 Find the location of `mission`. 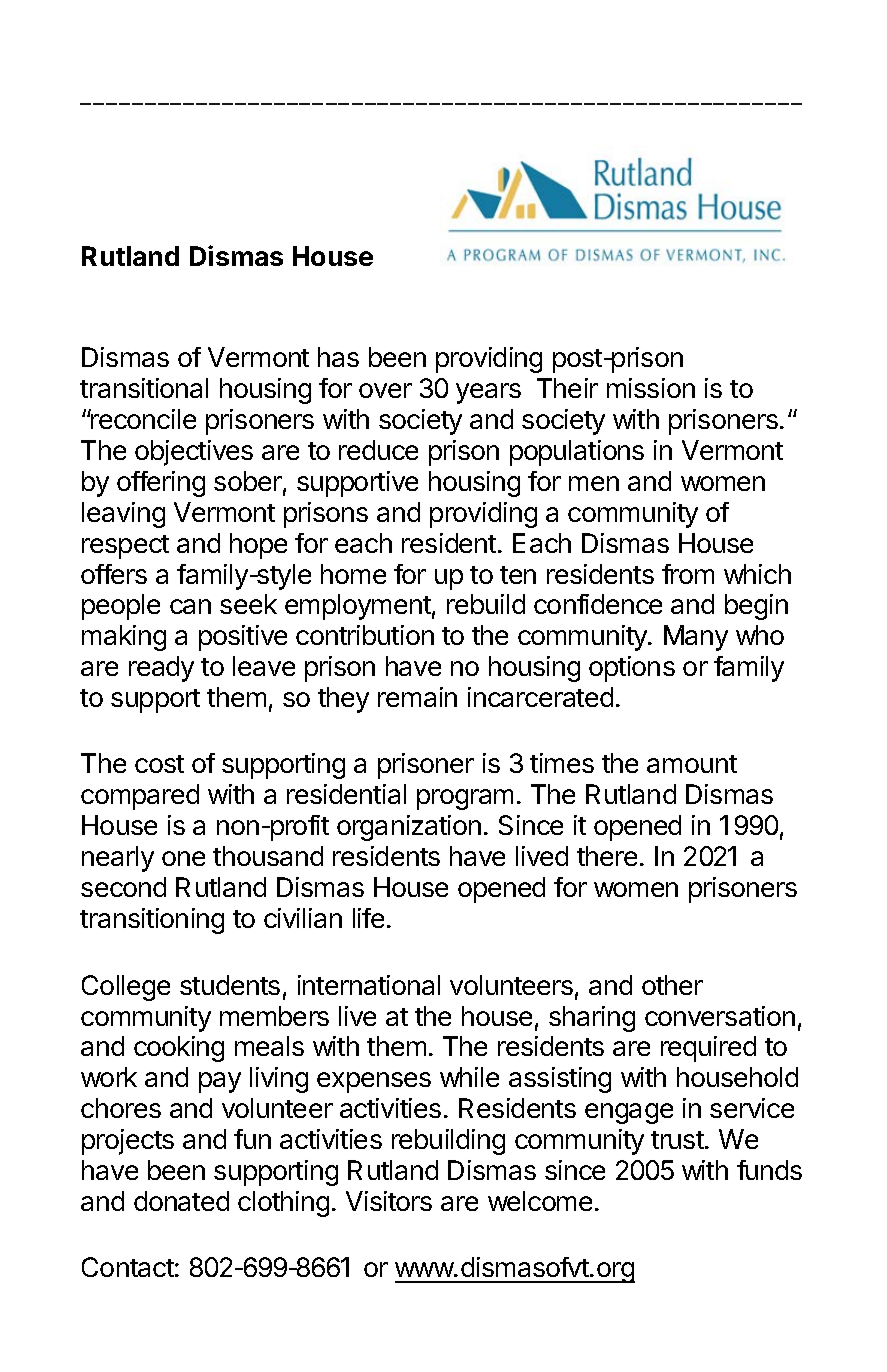

mission is located at coordinates (651, 388).
